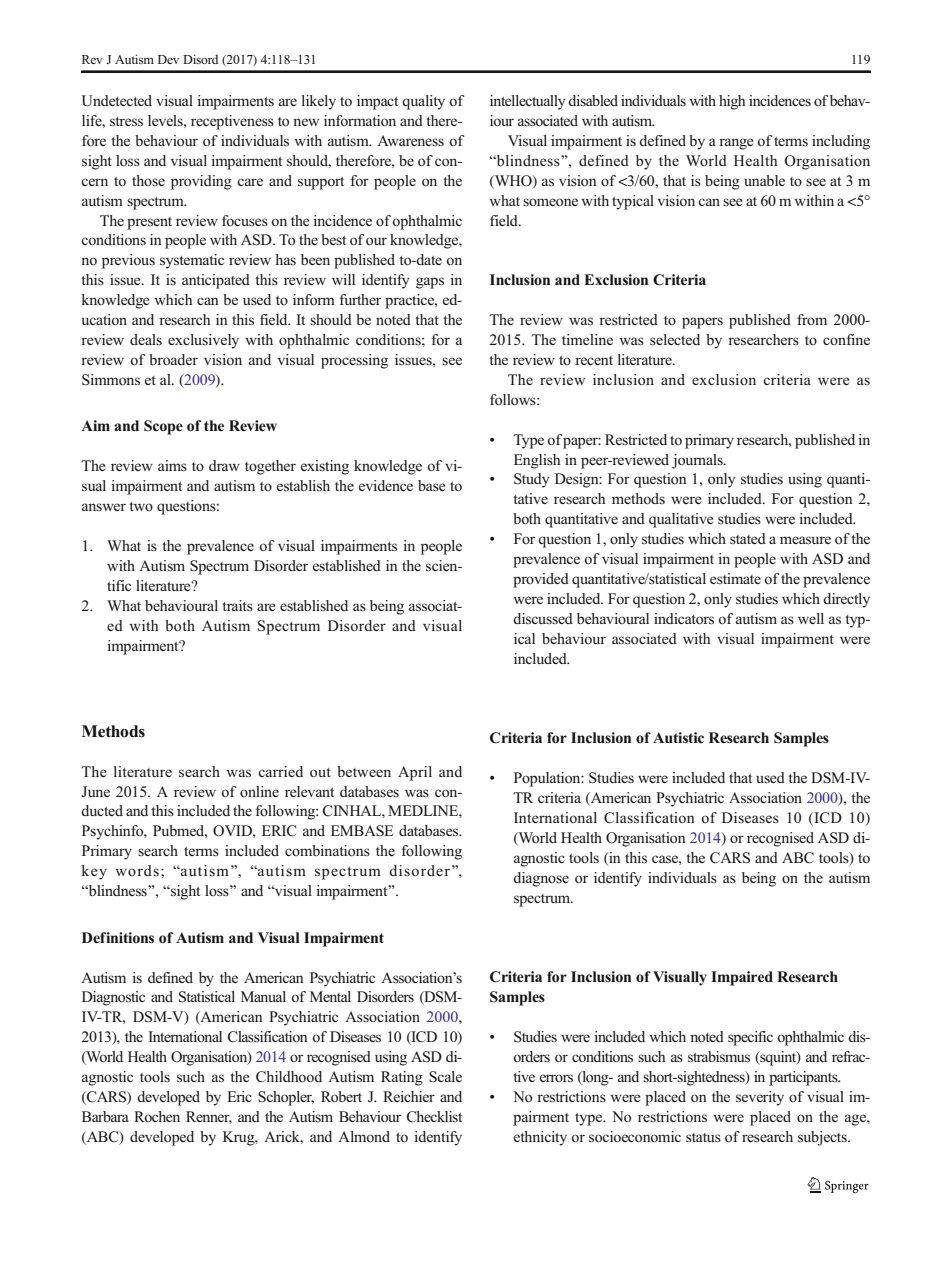 The height and width of the screenshot is (1265, 952). Describe the element at coordinates (742, 978) in the screenshot. I see `Impaired` at that location.
